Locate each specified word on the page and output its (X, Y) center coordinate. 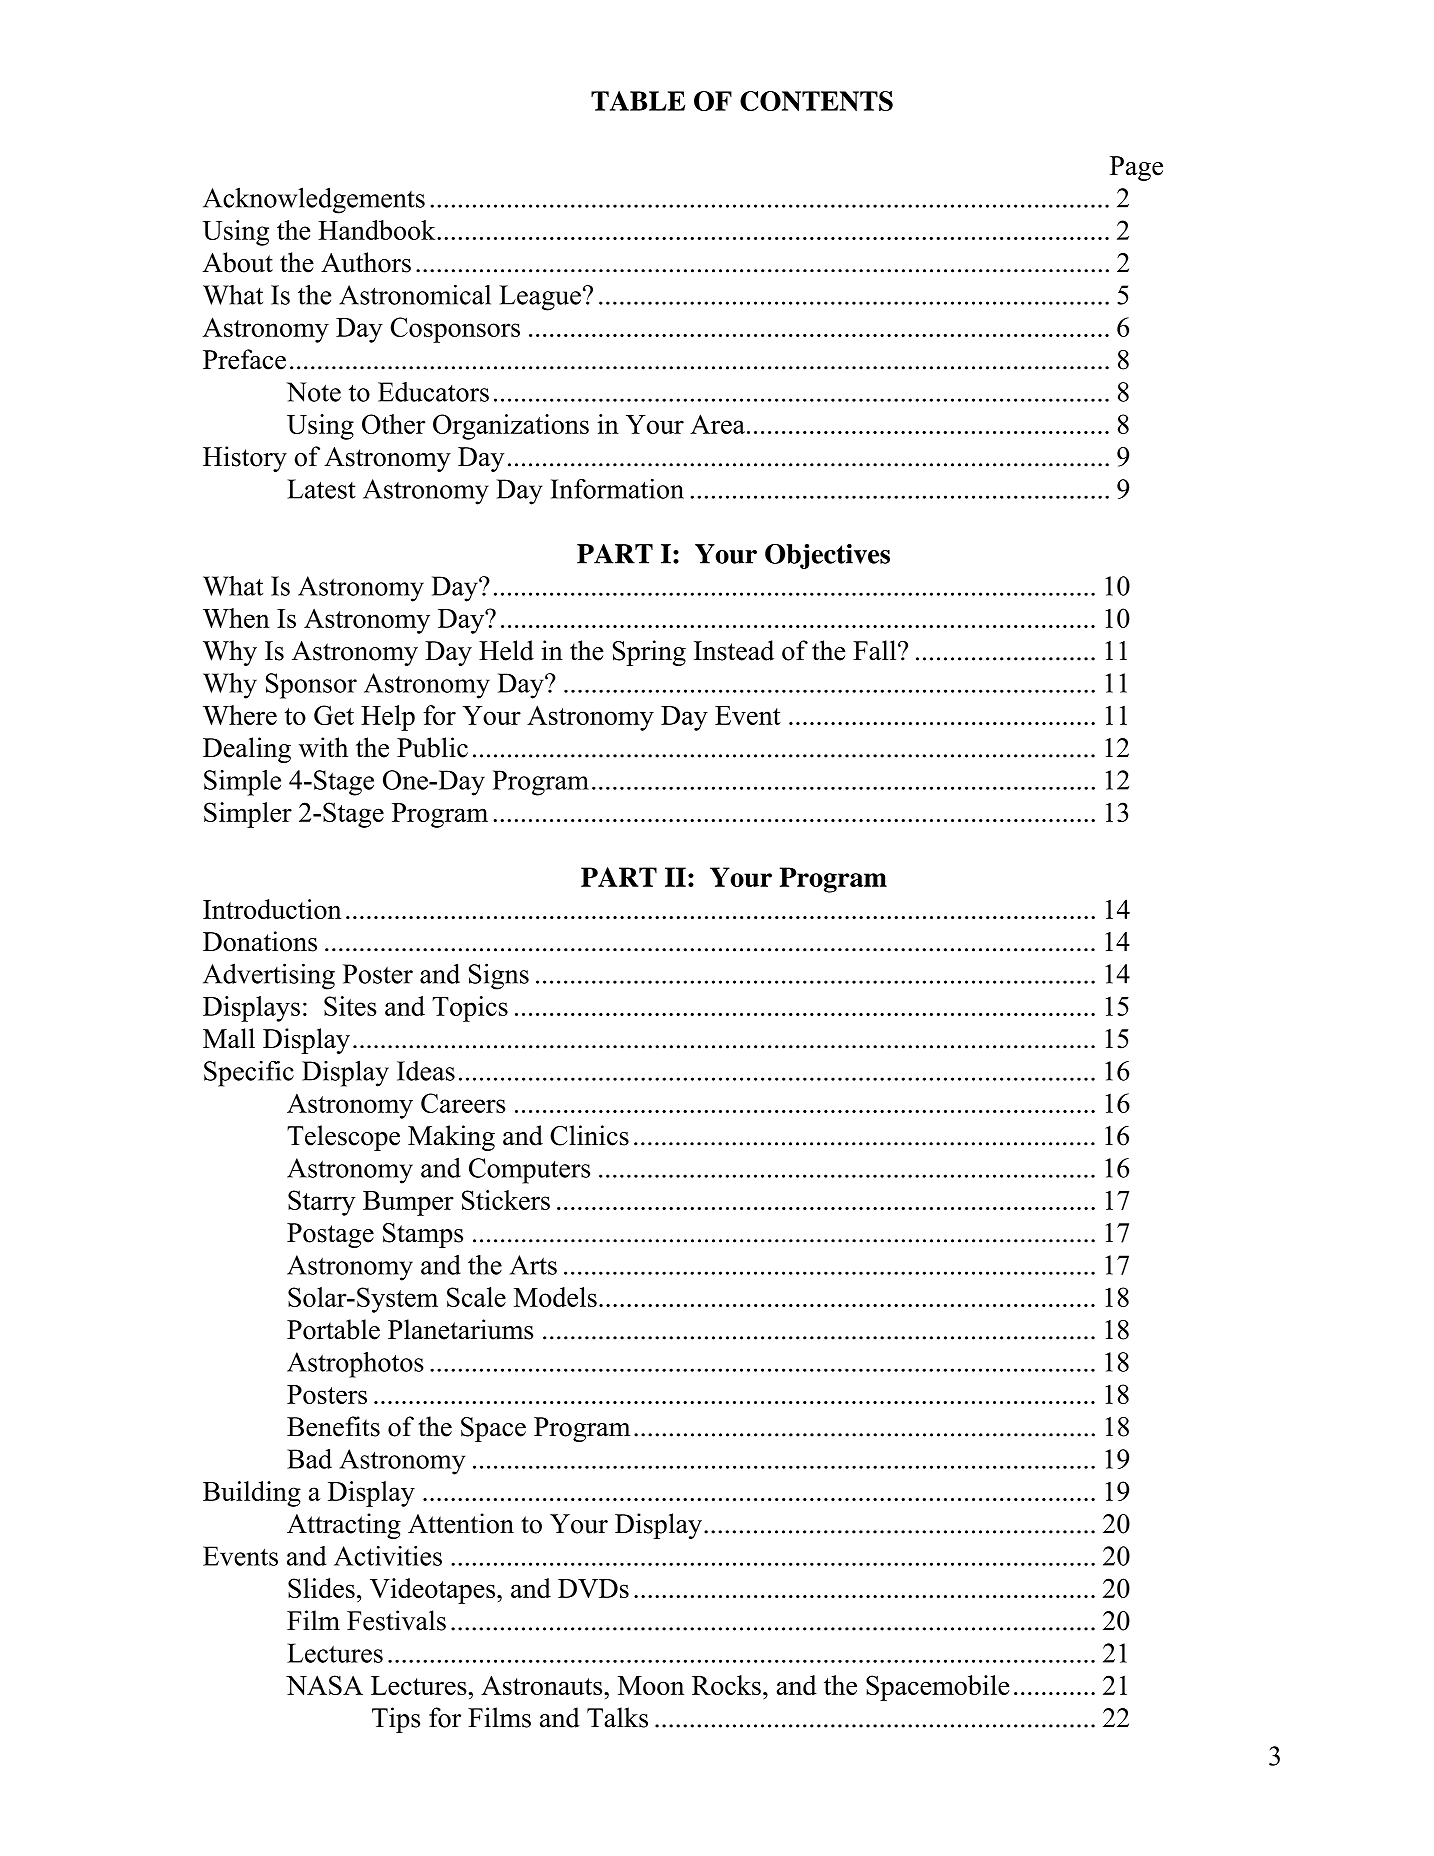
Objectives (827, 556)
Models (555, 1297)
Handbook (378, 230)
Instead (734, 650)
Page (1136, 168)
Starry (322, 1203)
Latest (321, 489)
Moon (651, 1685)
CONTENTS (816, 101)
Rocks (726, 1685)
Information (617, 489)
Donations (260, 941)
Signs (499, 976)
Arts (533, 1265)
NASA (324, 1685)
